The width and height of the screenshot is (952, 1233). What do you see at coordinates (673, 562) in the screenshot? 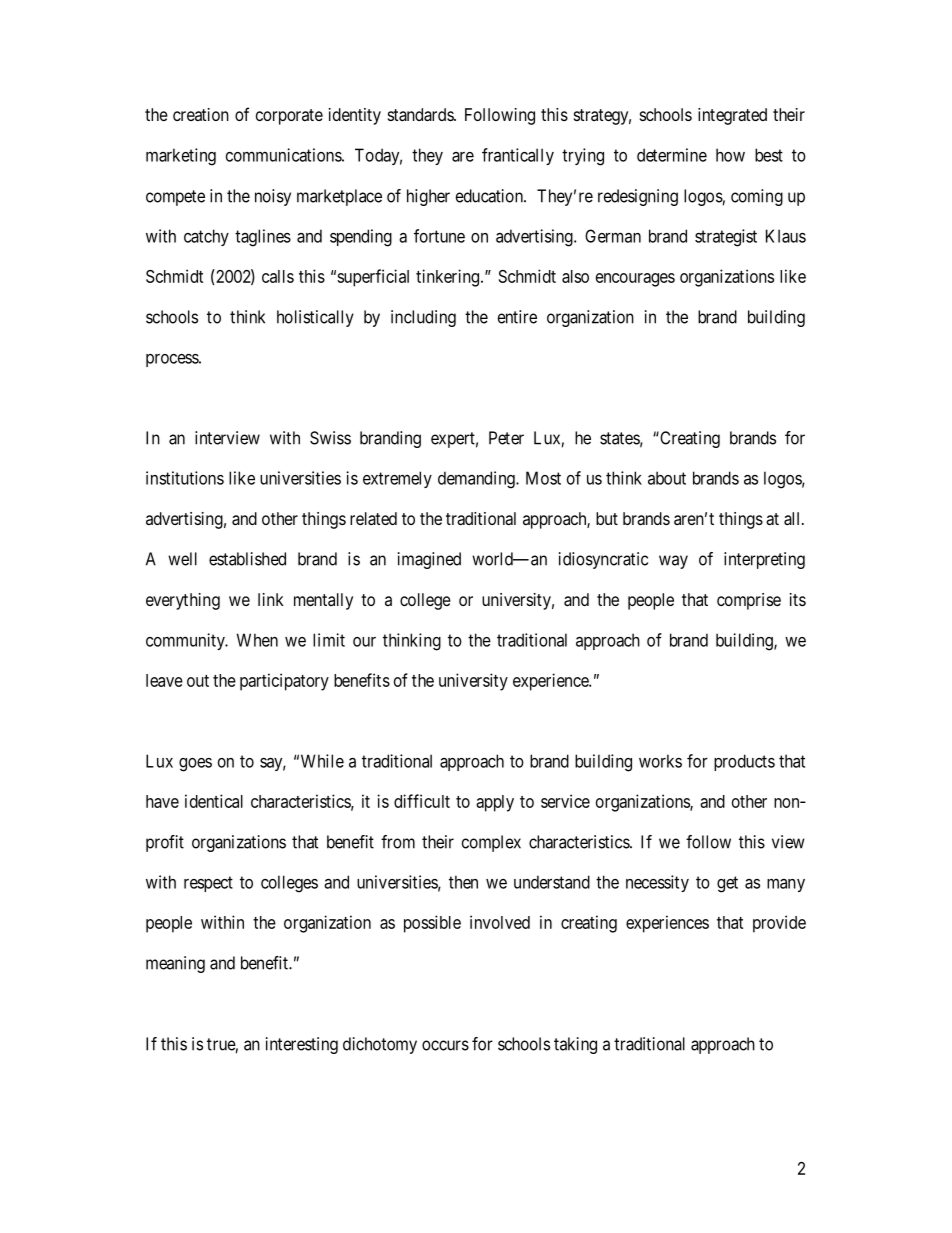
I see `way` at bounding box center [673, 562].
